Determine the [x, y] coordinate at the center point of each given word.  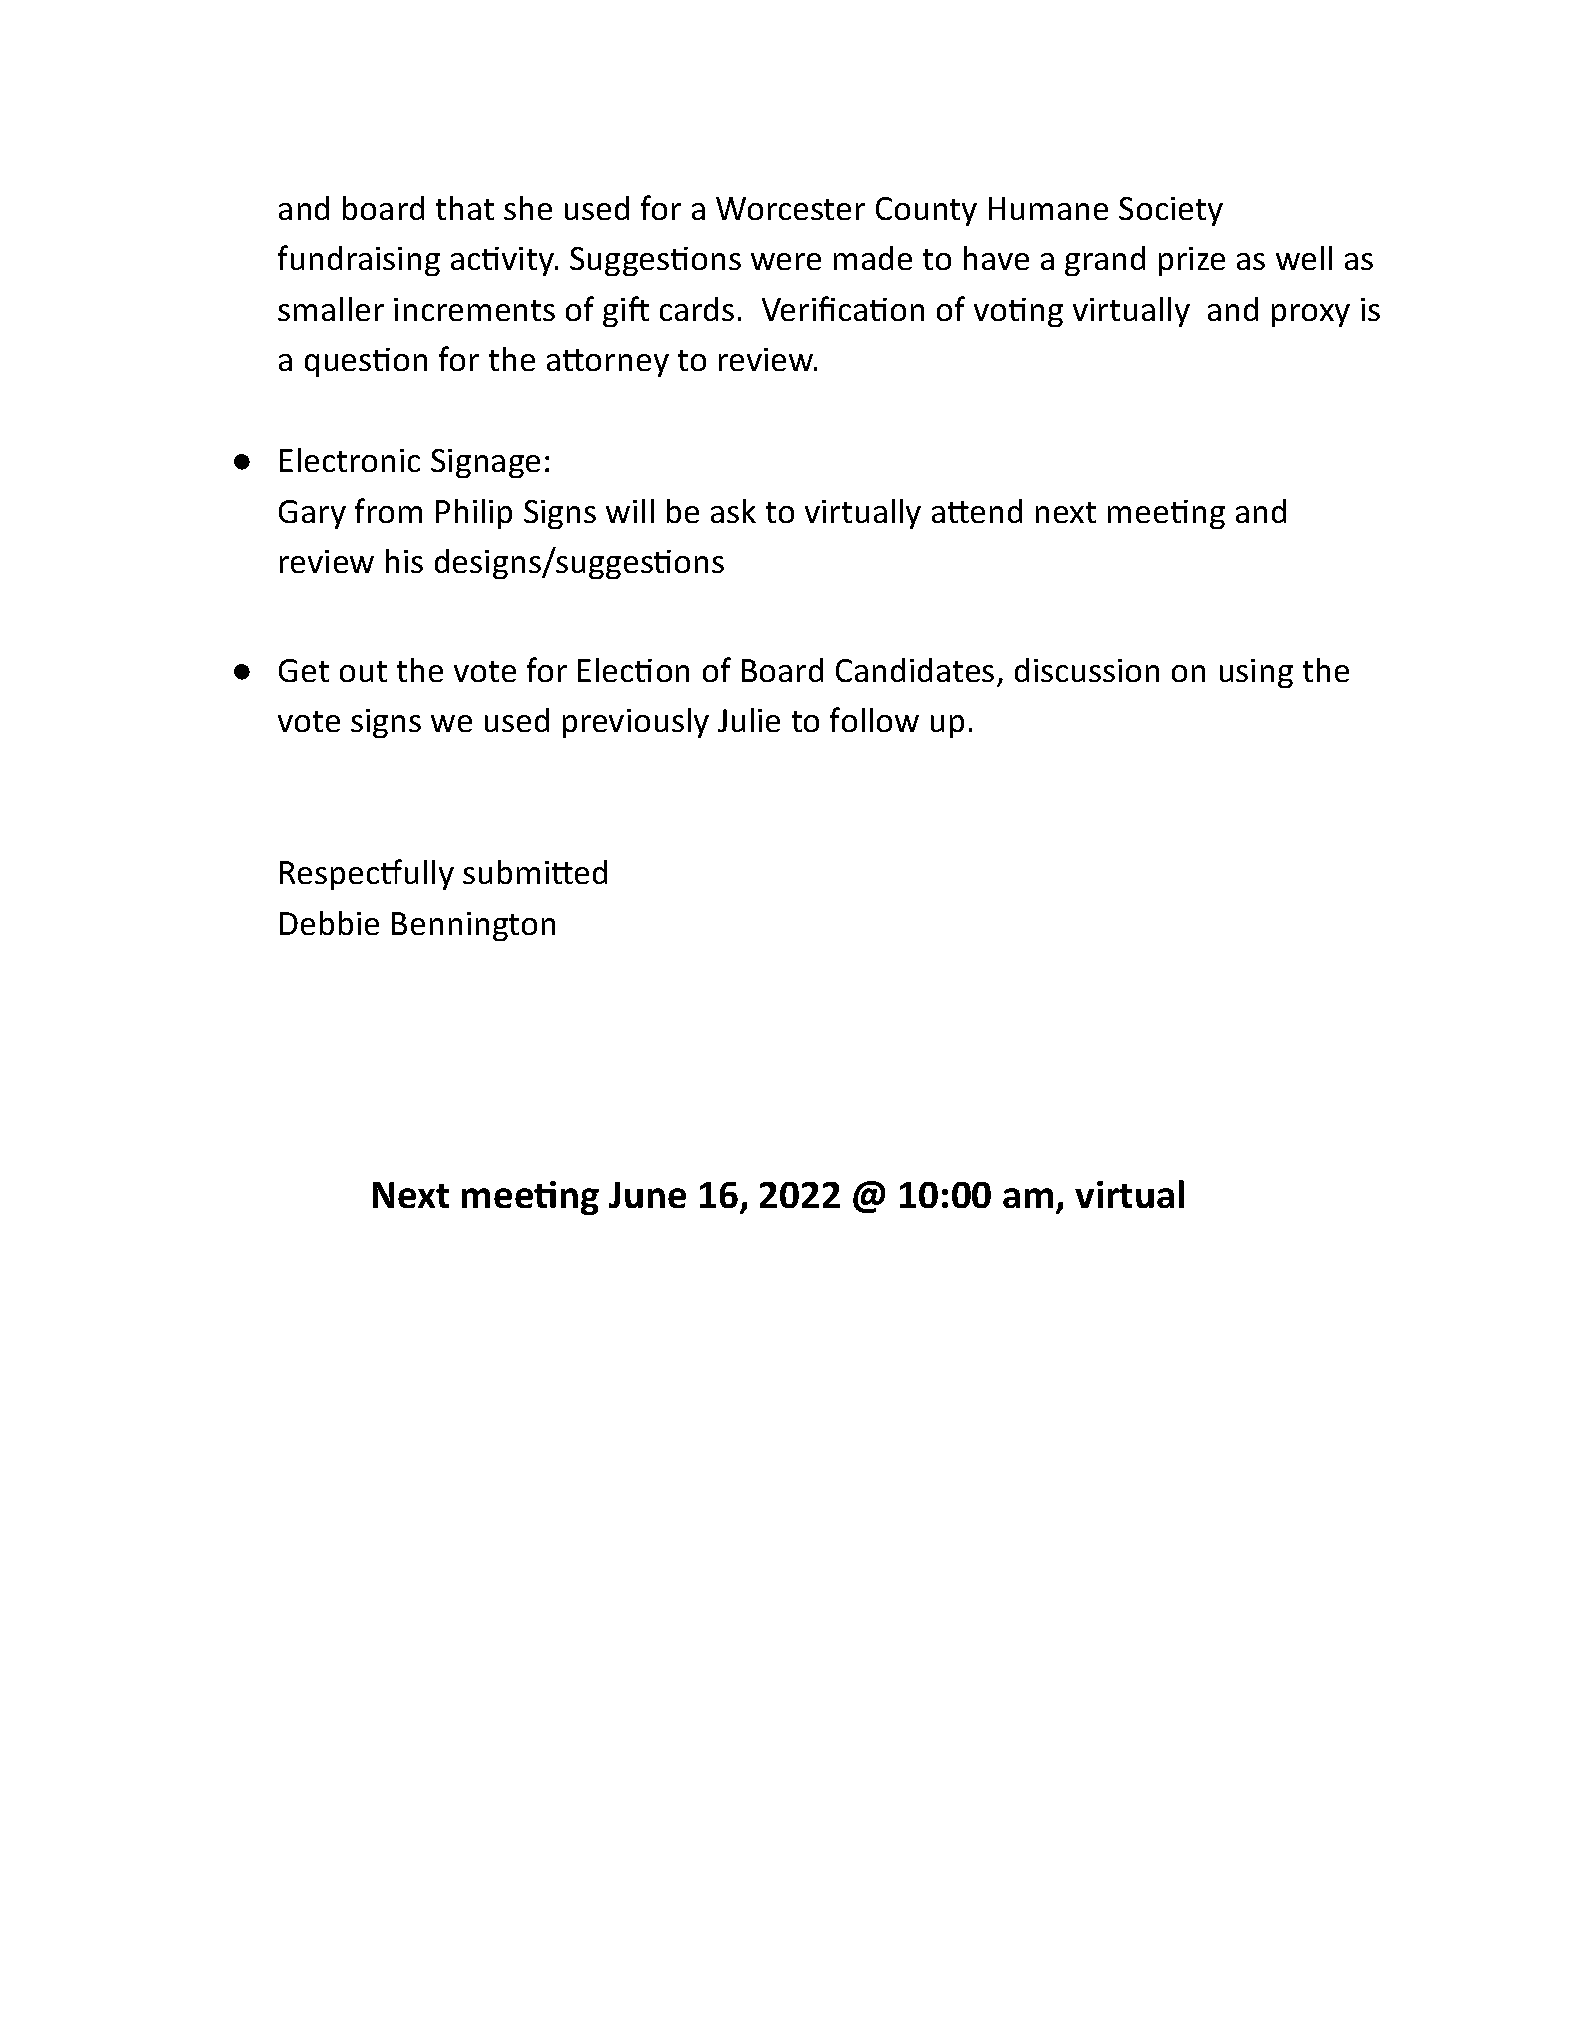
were [786, 261]
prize [1192, 261]
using [1256, 673]
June [647, 1195]
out [363, 671]
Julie [749, 720]
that [465, 208]
